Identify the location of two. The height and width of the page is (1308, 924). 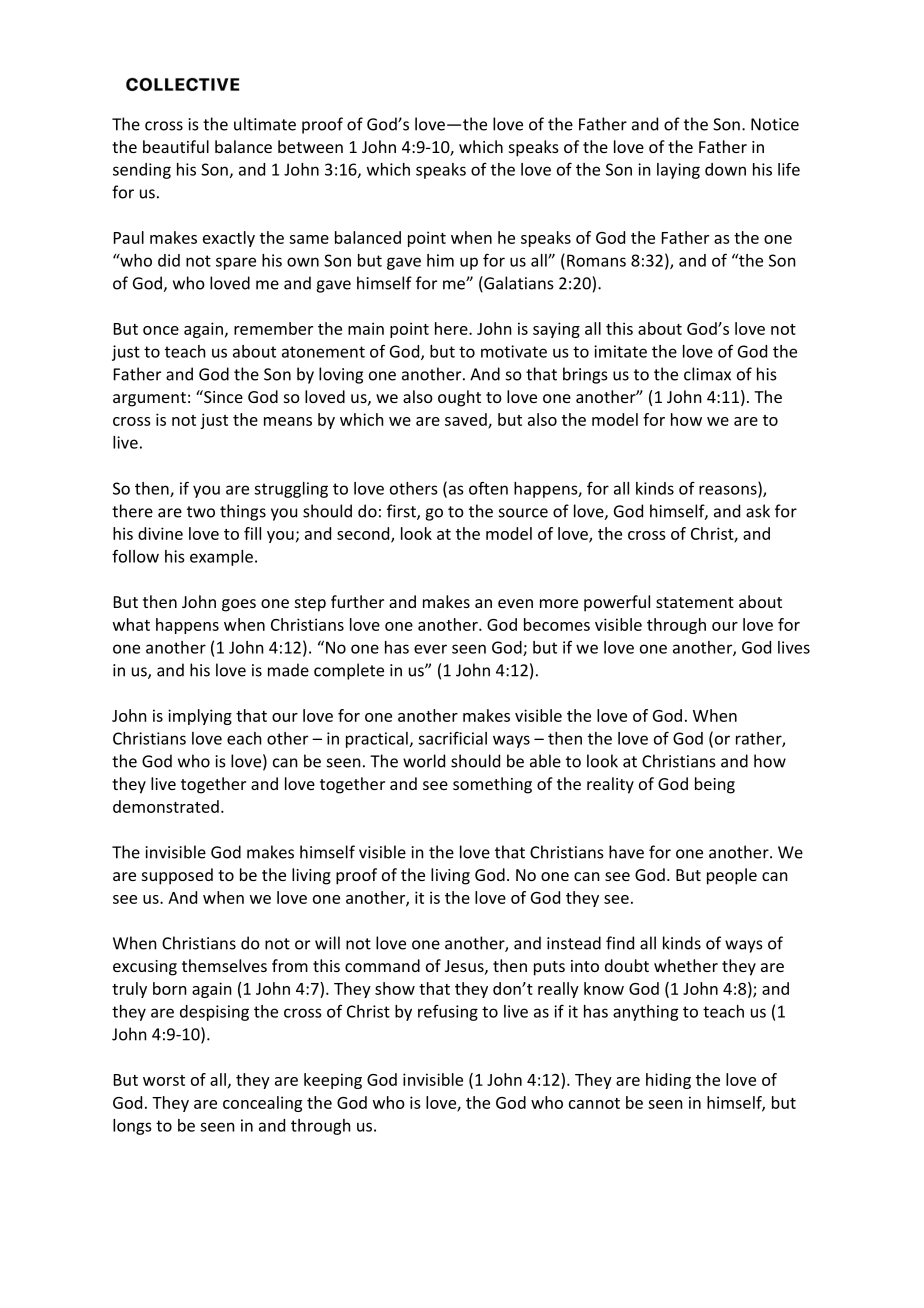
(201, 512).
